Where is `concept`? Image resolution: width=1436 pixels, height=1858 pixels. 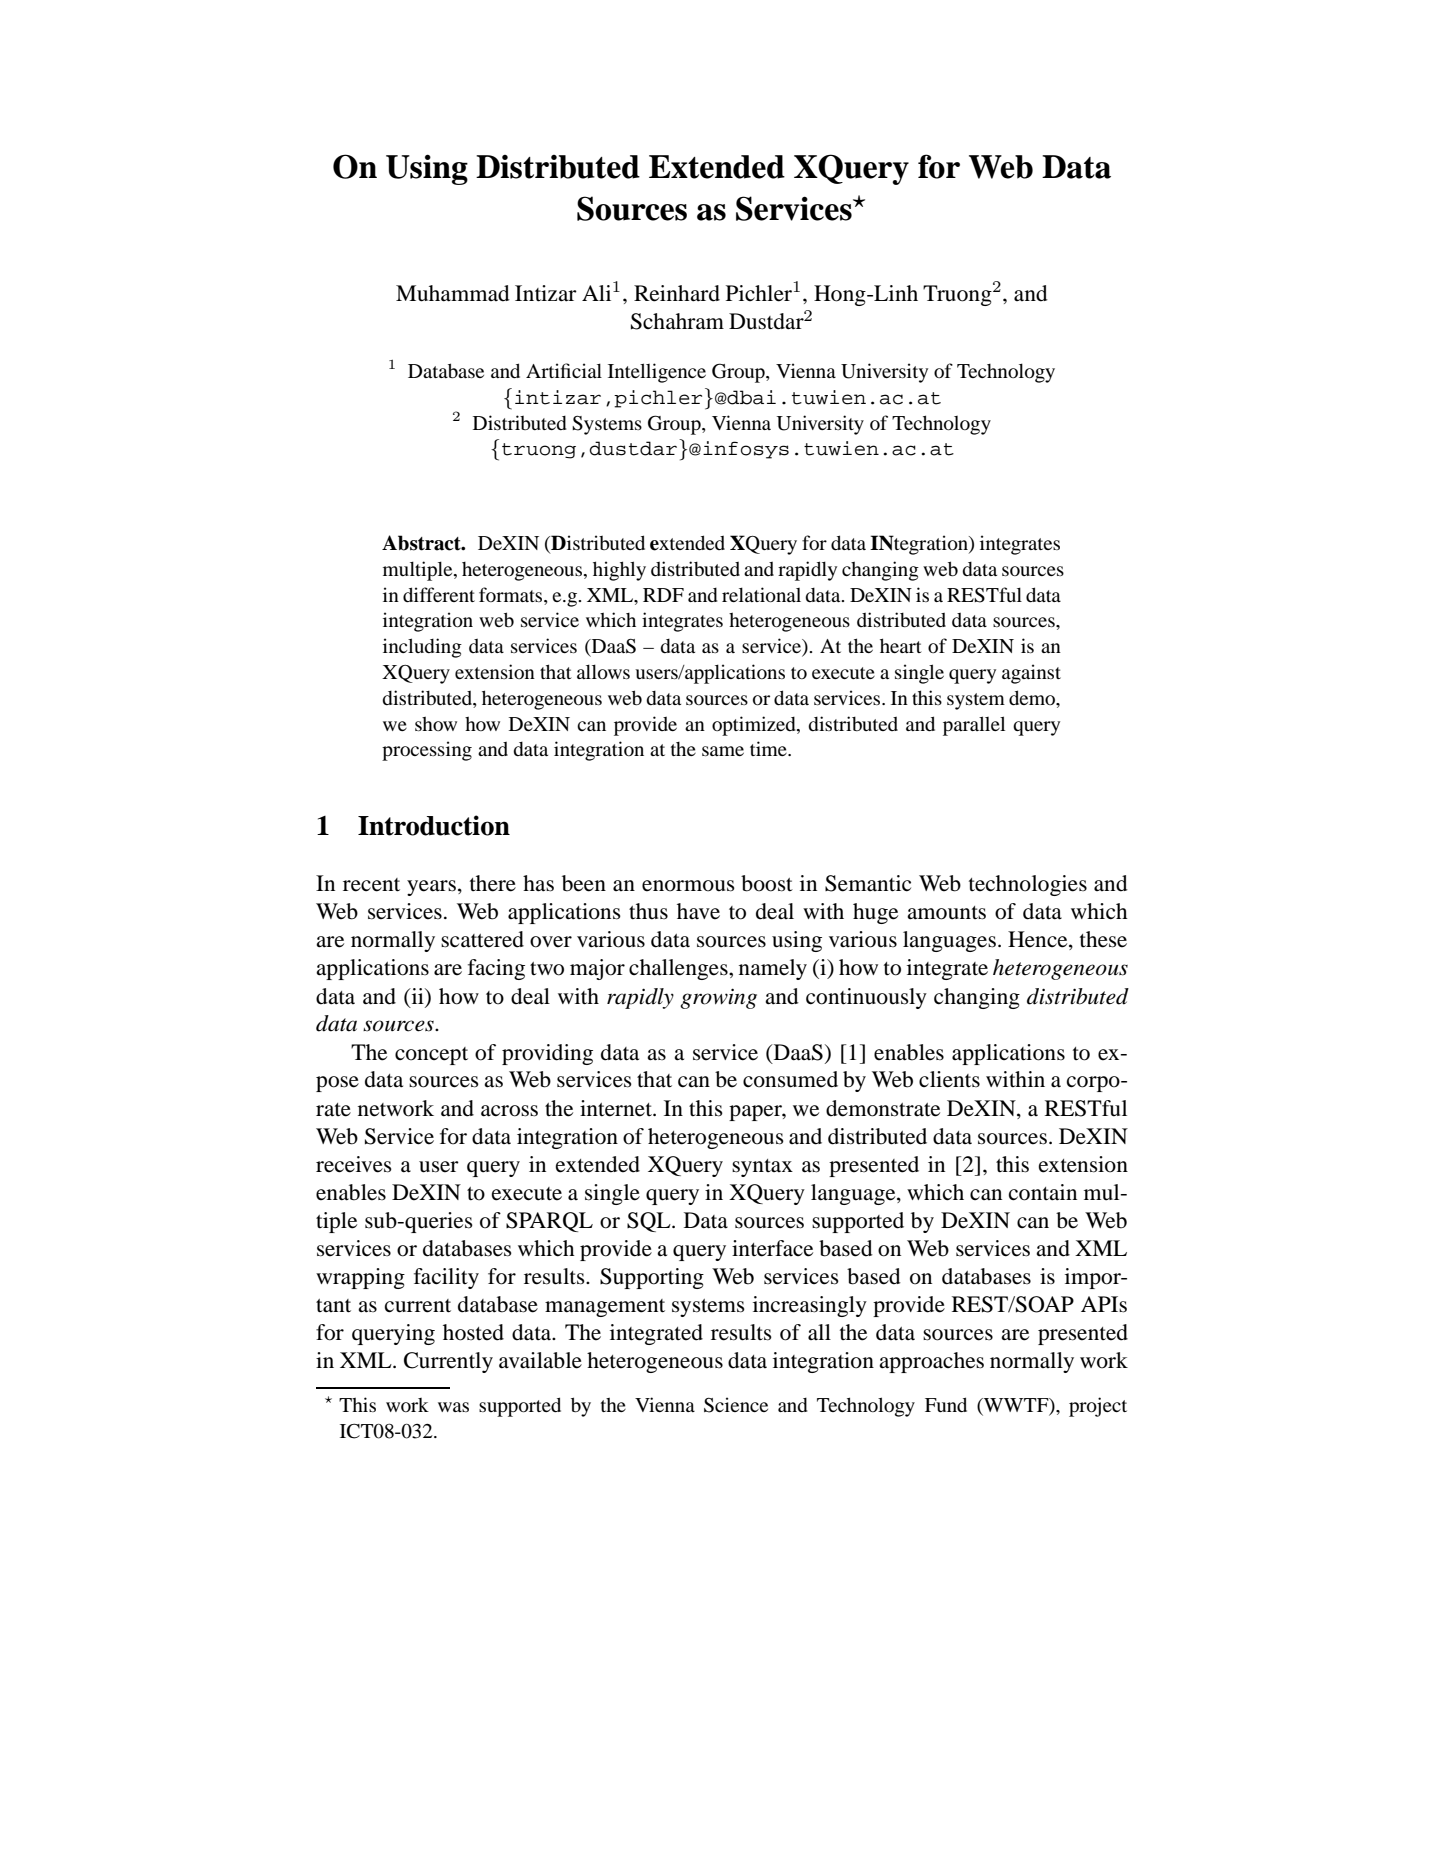 concept is located at coordinates (431, 1056).
